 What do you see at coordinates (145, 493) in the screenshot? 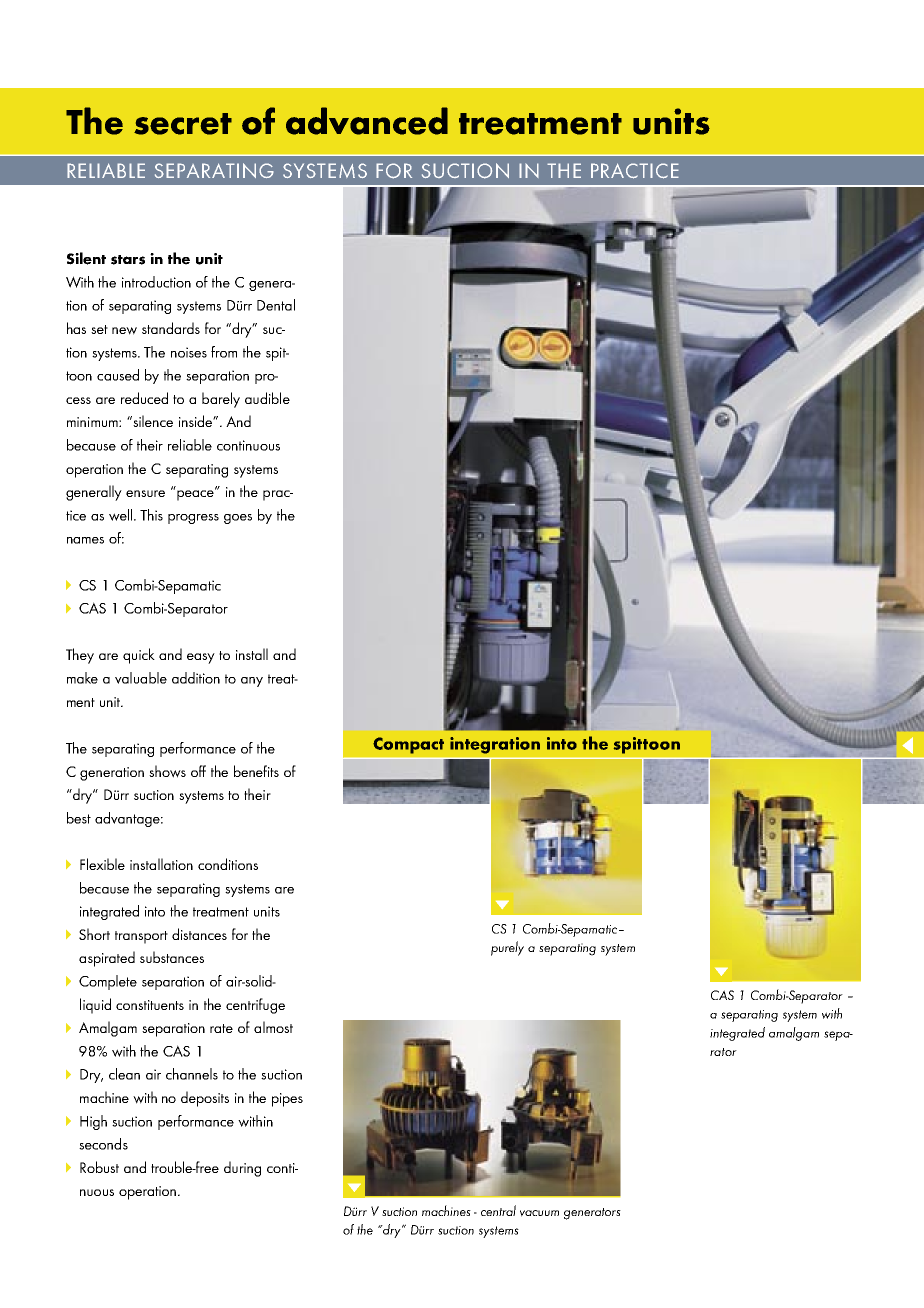
I see `ensure` at bounding box center [145, 493].
